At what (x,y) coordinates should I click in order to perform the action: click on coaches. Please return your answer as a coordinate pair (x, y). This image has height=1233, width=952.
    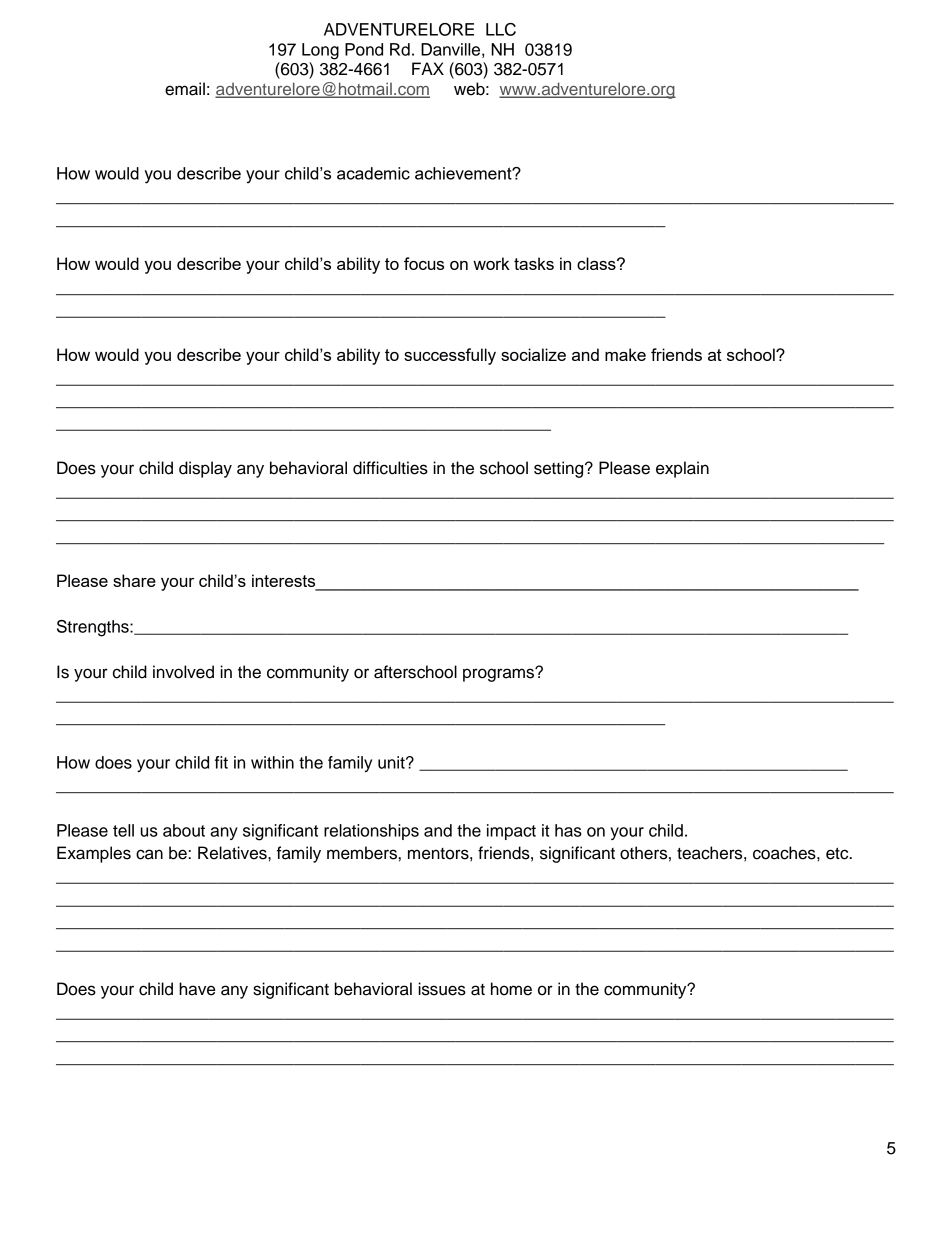
    Looking at the image, I should click on (785, 853).
